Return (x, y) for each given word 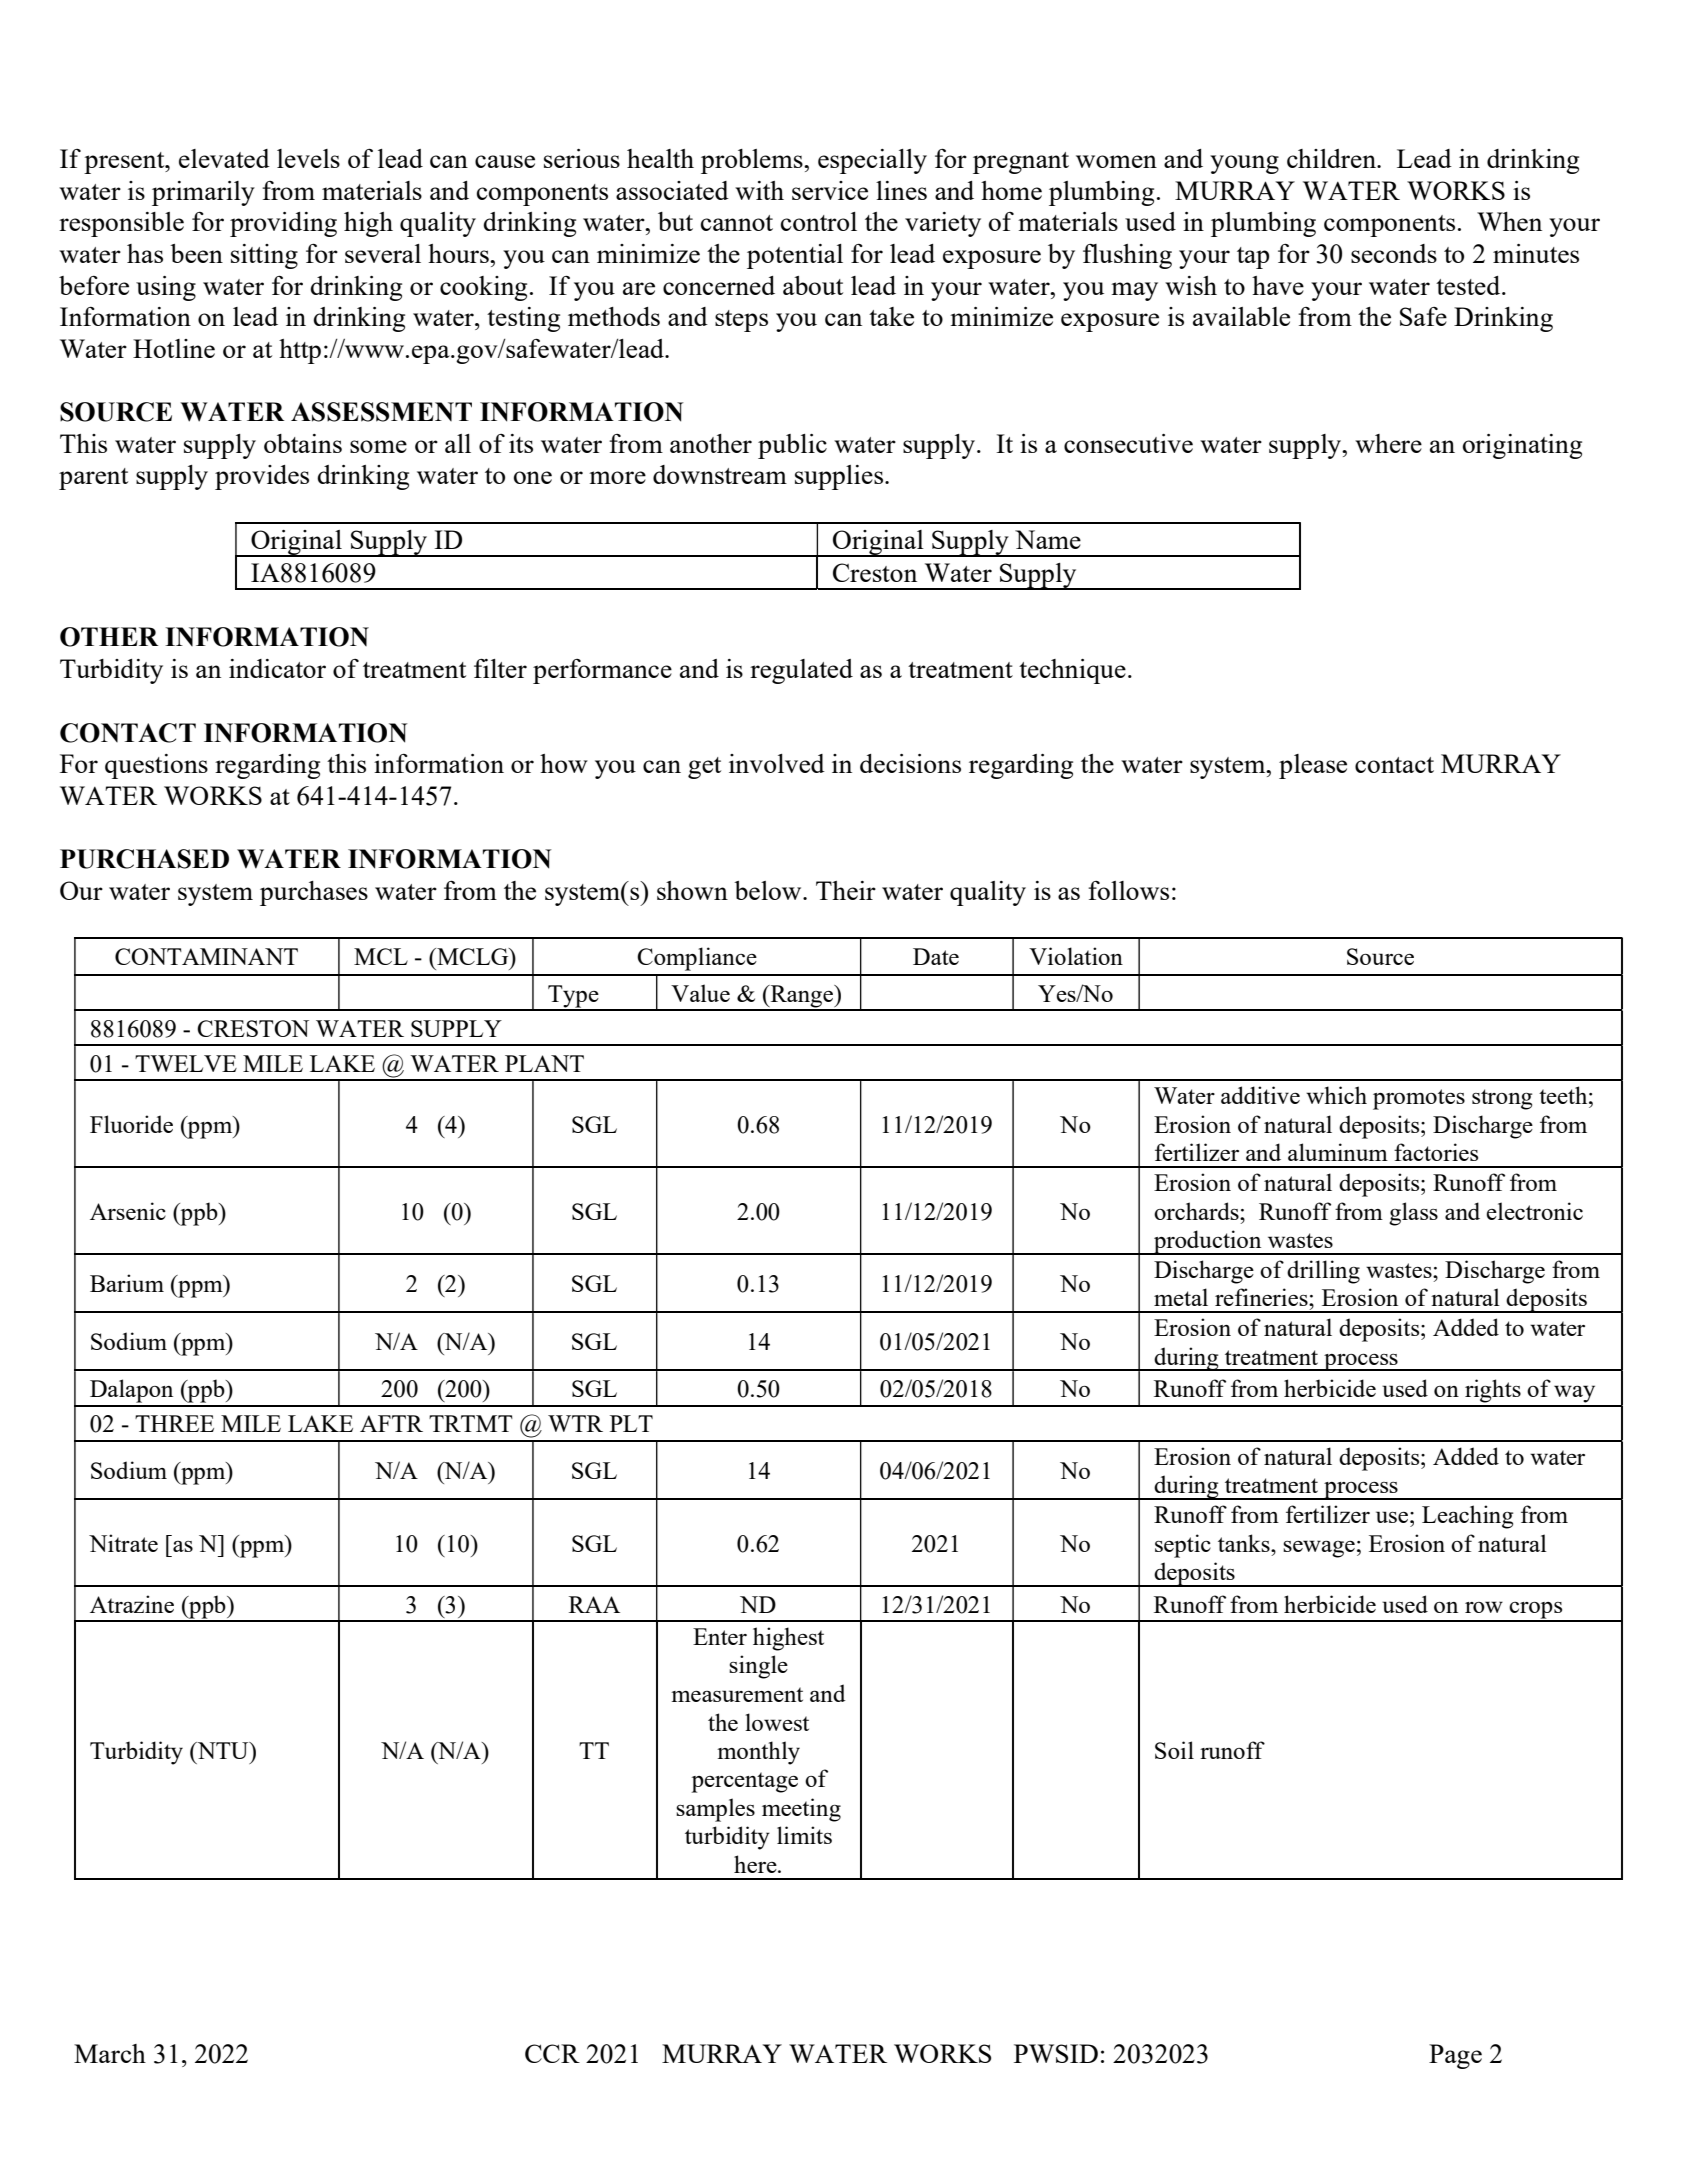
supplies (840, 477)
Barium (127, 1283)
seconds (1394, 253)
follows (1128, 890)
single (758, 1667)
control (819, 221)
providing (283, 224)
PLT (631, 1423)
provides (262, 477)
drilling (1323, 1272)
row (1484, 1607)
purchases (314, 893)
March (110, 2053)
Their (846, 890)
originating (1522, 446)
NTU (223, 1750)
